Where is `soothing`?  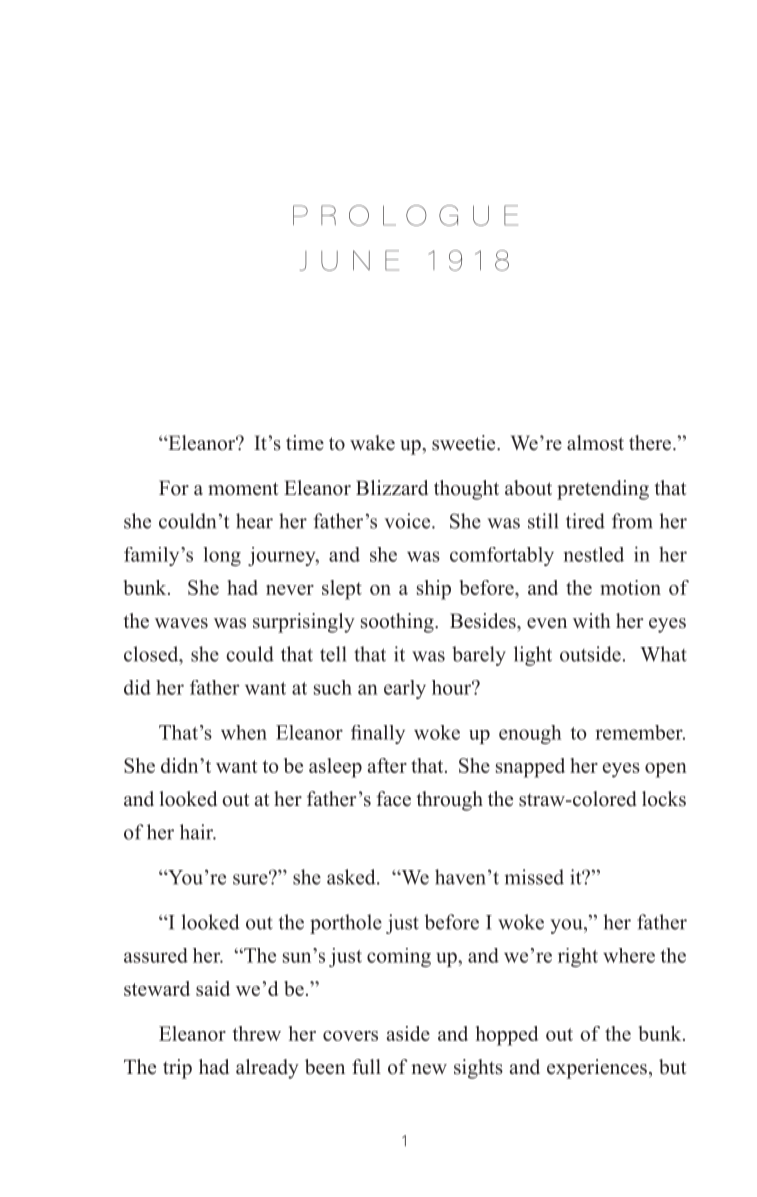 soothing is located at coordinates (398, 623).
